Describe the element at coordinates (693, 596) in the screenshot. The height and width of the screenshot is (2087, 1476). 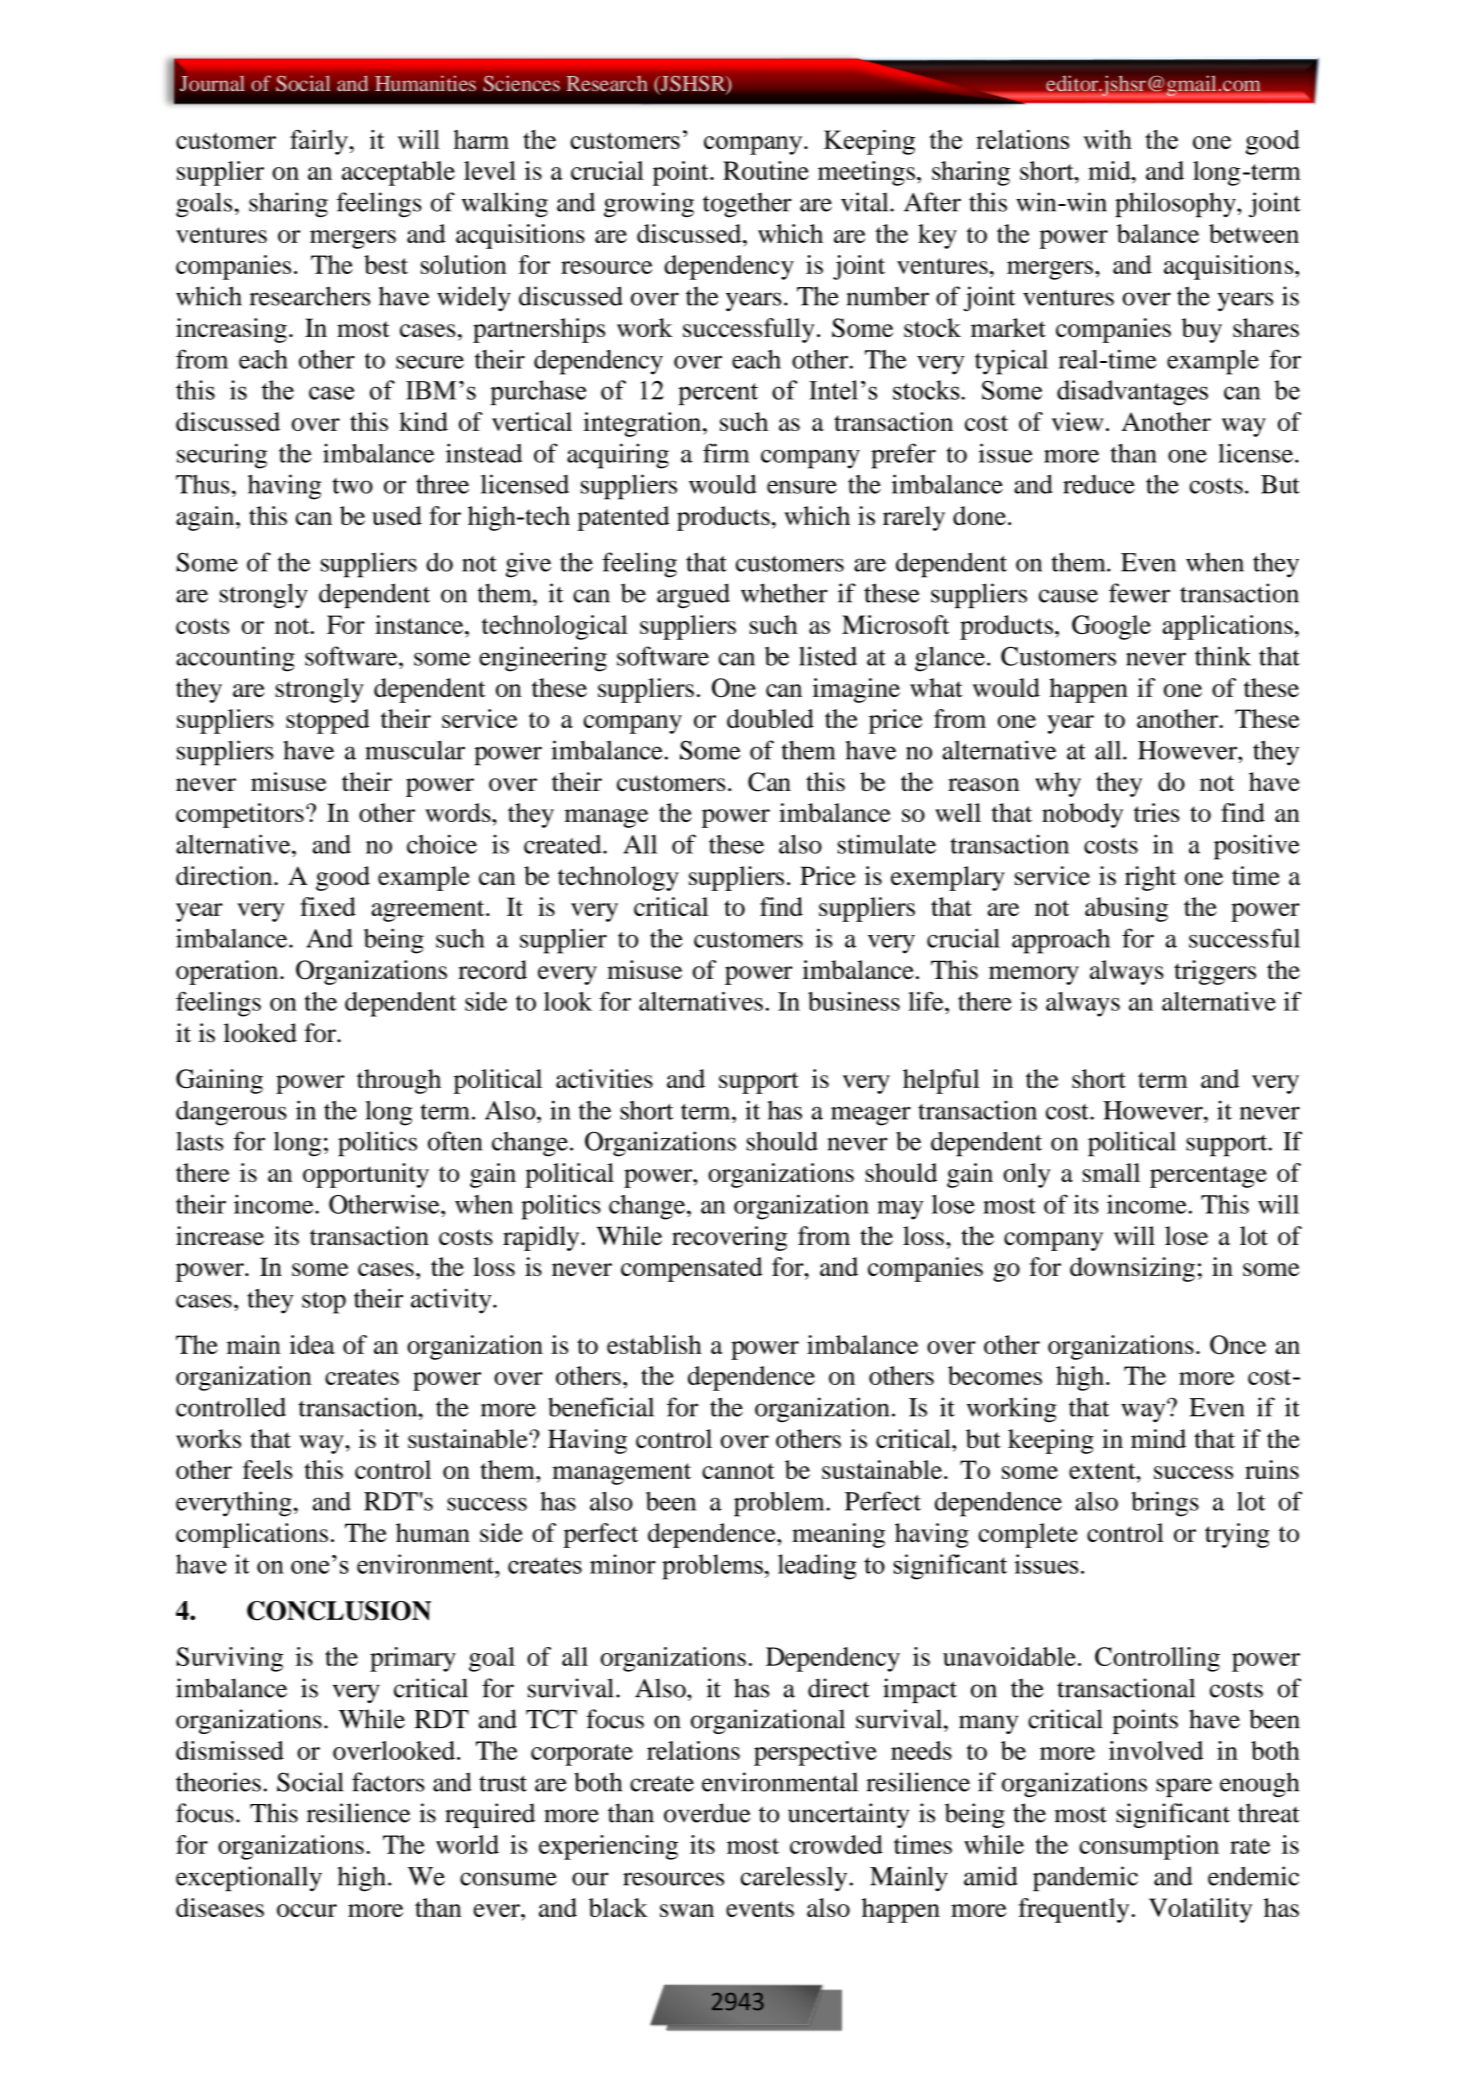
I see `argued` at that location.
